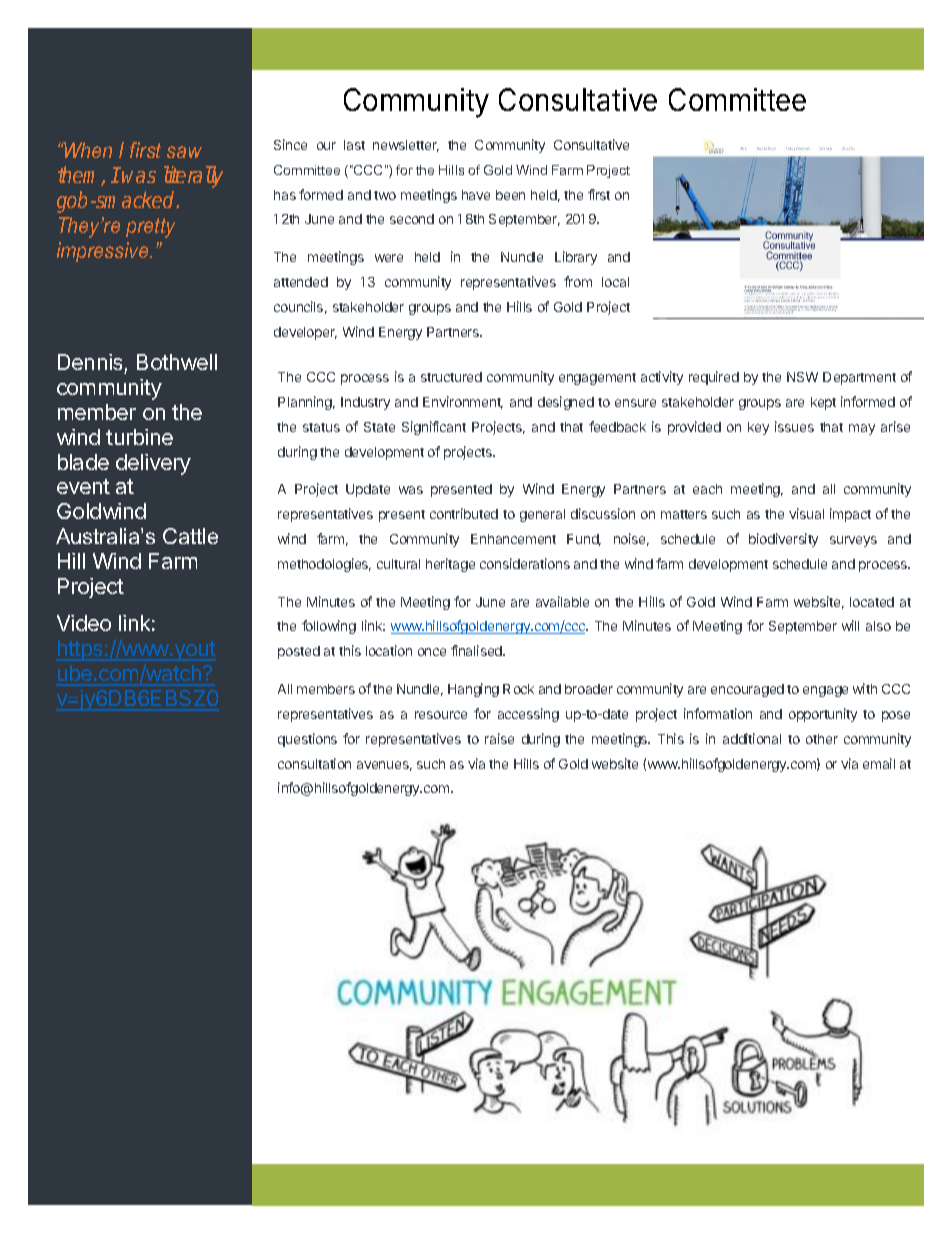 Image resolution: width=952 pixels, height=1233 pixels. Describe the element at coordinates (562, 601) in the page. I see `available` at that location.
